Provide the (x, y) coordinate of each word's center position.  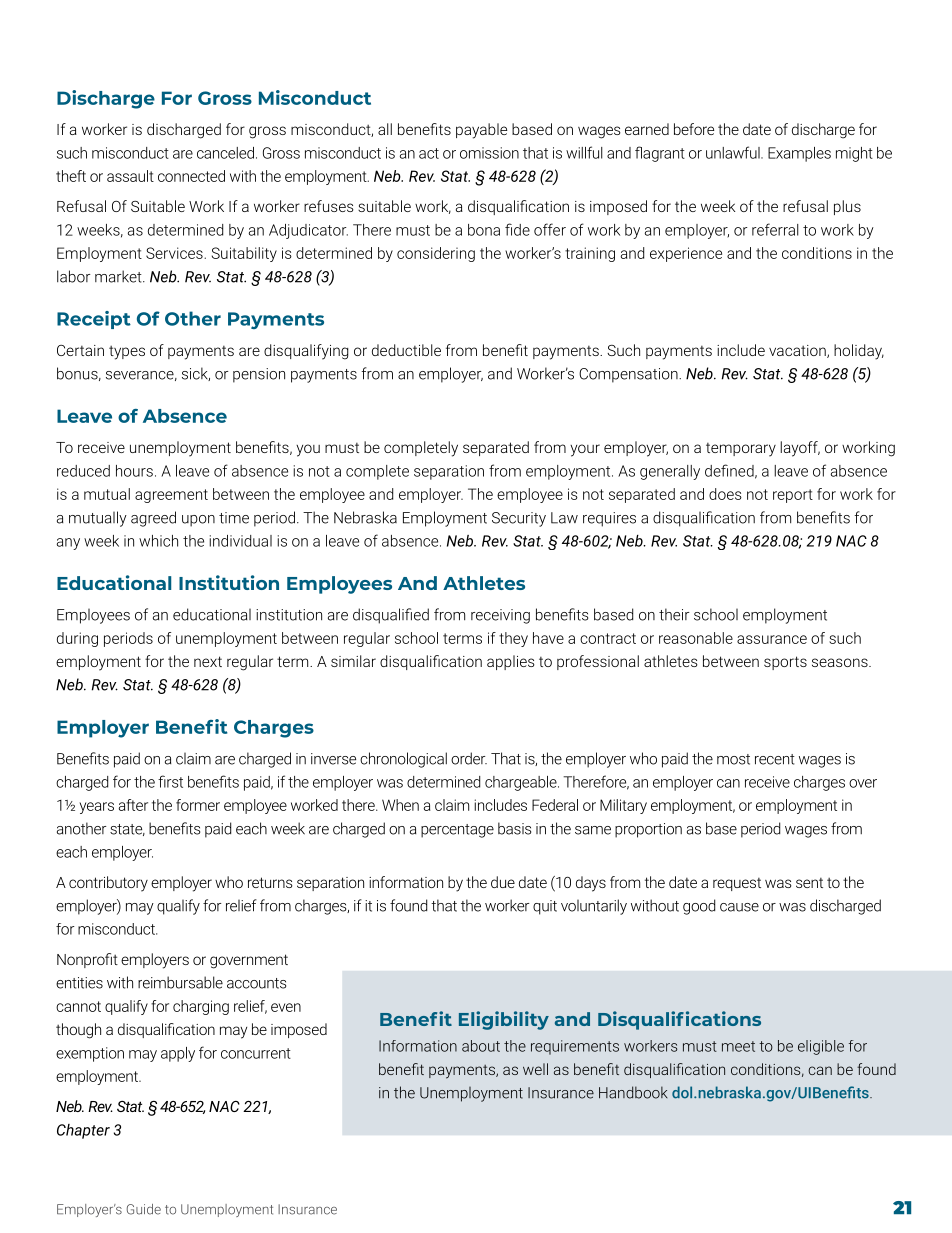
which (158, 541)
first (170, 781)
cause (739, 907)
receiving (500, 616)
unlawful (734, 152)
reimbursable (180, 982)
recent (775, 759)
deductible (406, 350)
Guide (144, 1209)
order (469, 758)
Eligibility (504, 1020)
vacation (798, 351)
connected (191, 176)
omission (489, 153)
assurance (772, 639)
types (127, 352)
